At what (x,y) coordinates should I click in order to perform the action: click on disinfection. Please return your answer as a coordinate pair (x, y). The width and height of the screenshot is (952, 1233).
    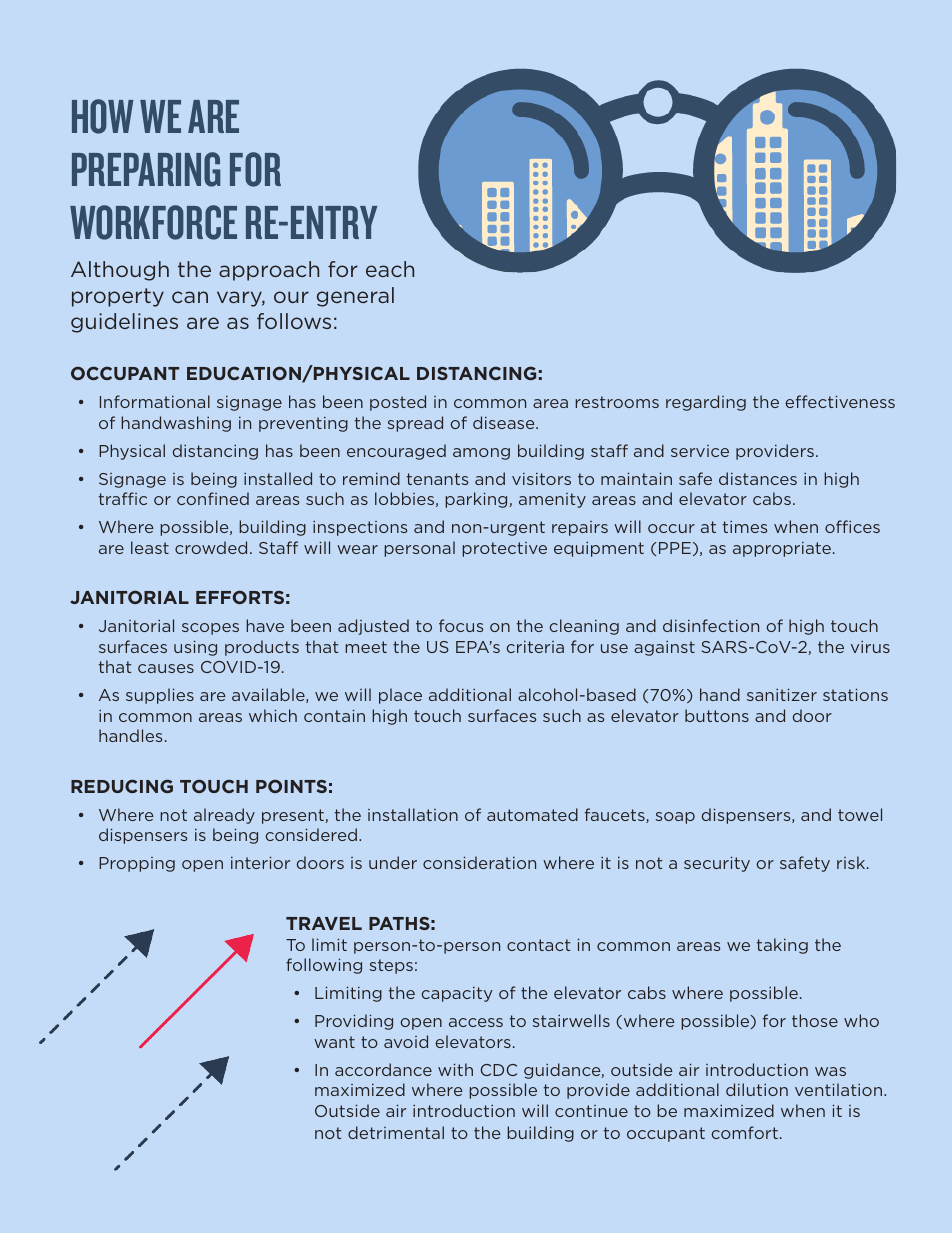
    Looking at the image, I should click on (711, 625).
